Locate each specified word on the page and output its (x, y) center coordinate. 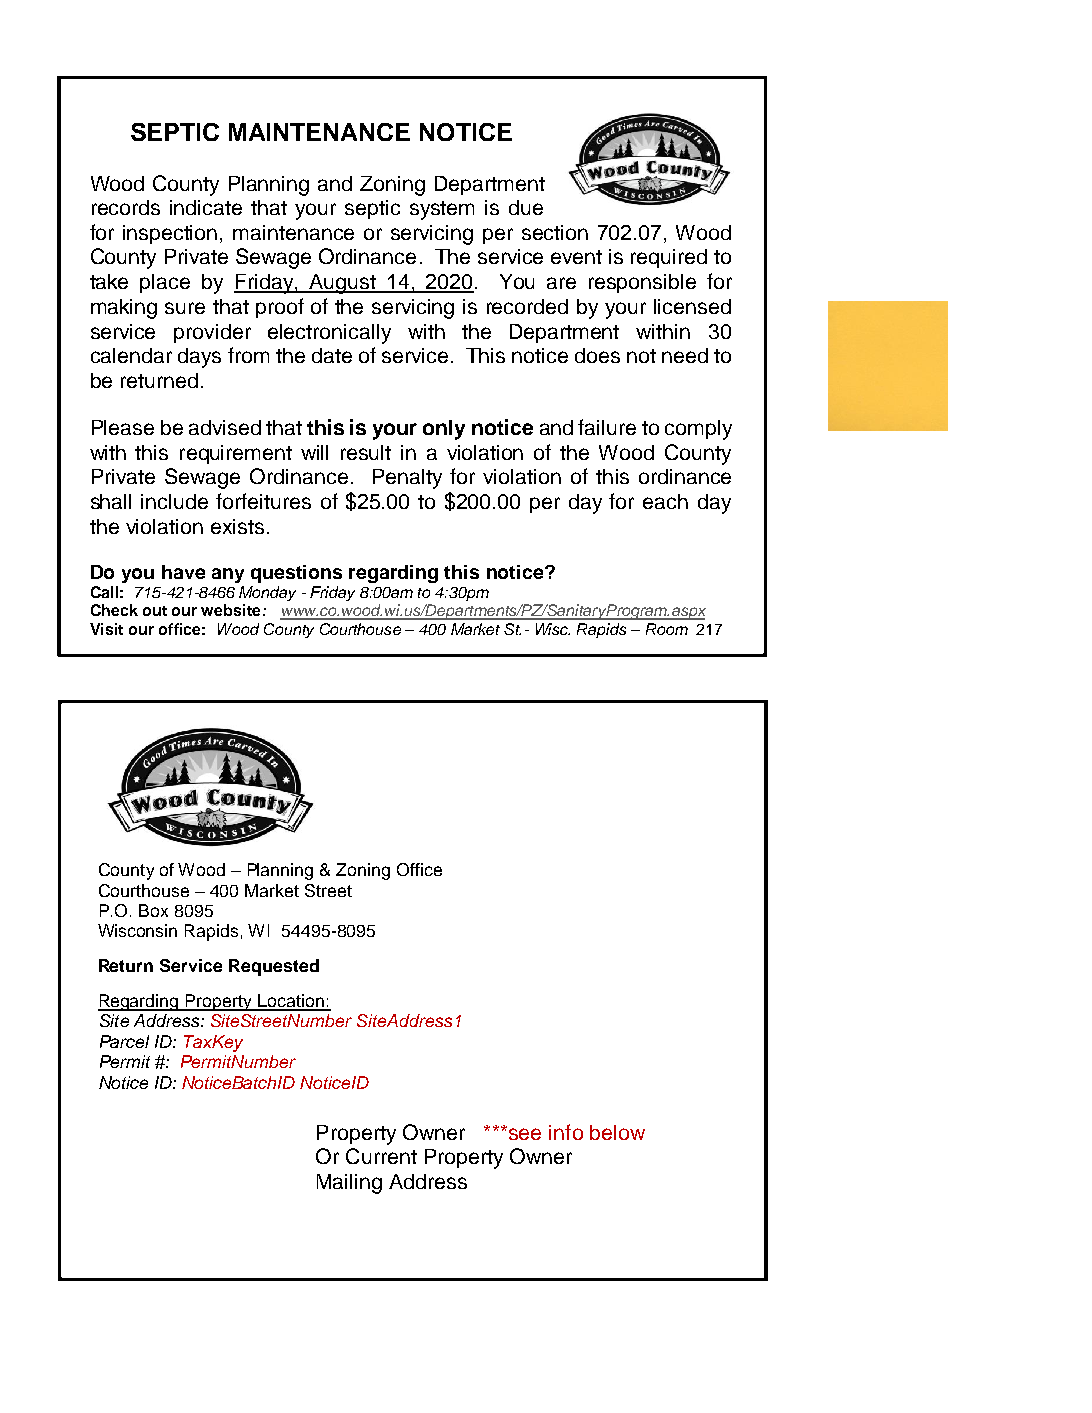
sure (185, 308)
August (342, 284)
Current (381, 1156)
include (174, 501)
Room (667, 629)
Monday (267, 593)
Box (153, 910)
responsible (642, 283)
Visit (106, 629)
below (617, 1132)
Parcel (124, 1041)
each (665, 501)
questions (296, 574)
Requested (274, 967)
